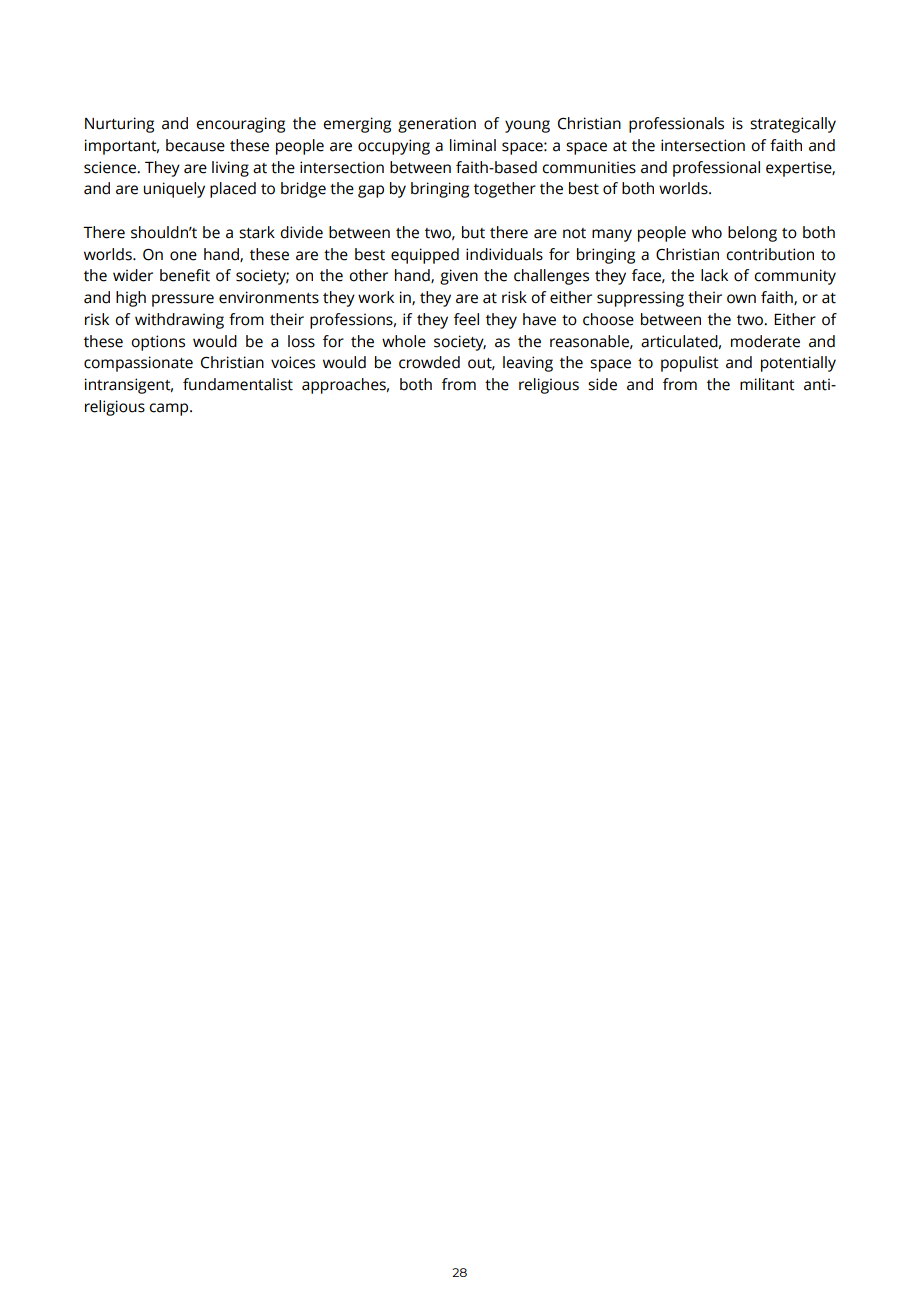 This screenshot has height=1308, width=924. What do you see at coordinates (179, 321) in the screenshot?
I see `withdrawing` at bounding box center [179, 321].
